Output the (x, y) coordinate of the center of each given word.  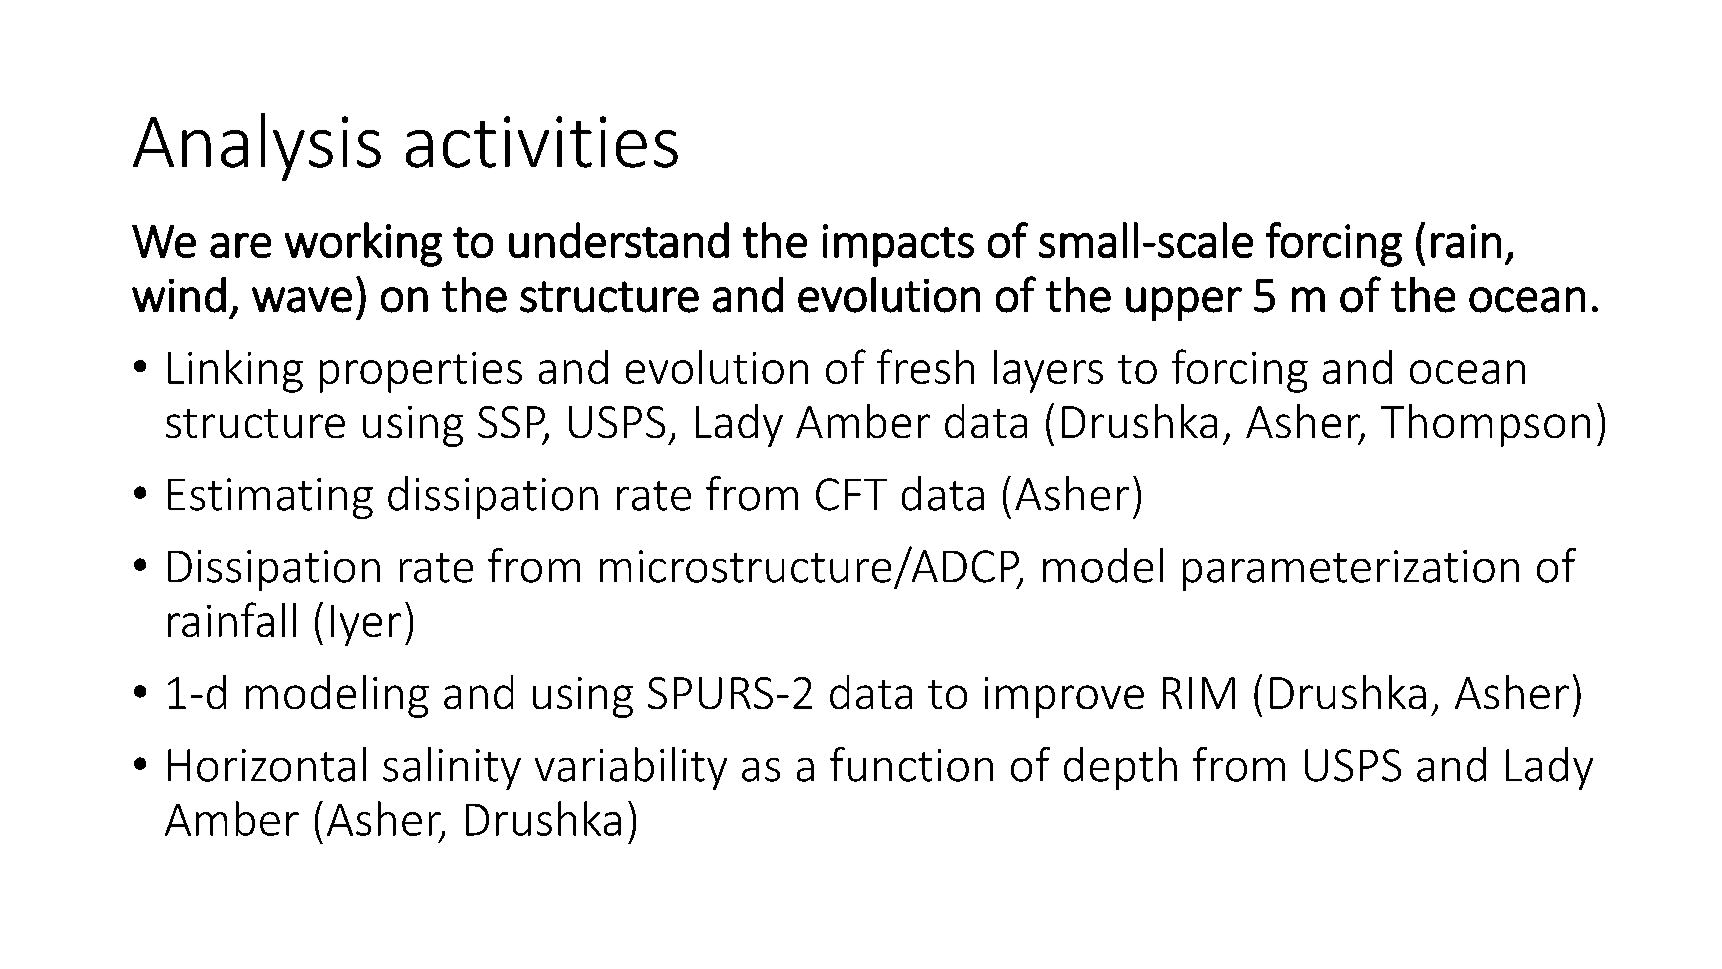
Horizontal (267, 764)
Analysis (257, 147)
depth (1120, 768)
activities (542, 142)
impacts (898, 245)
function (911, 764)
